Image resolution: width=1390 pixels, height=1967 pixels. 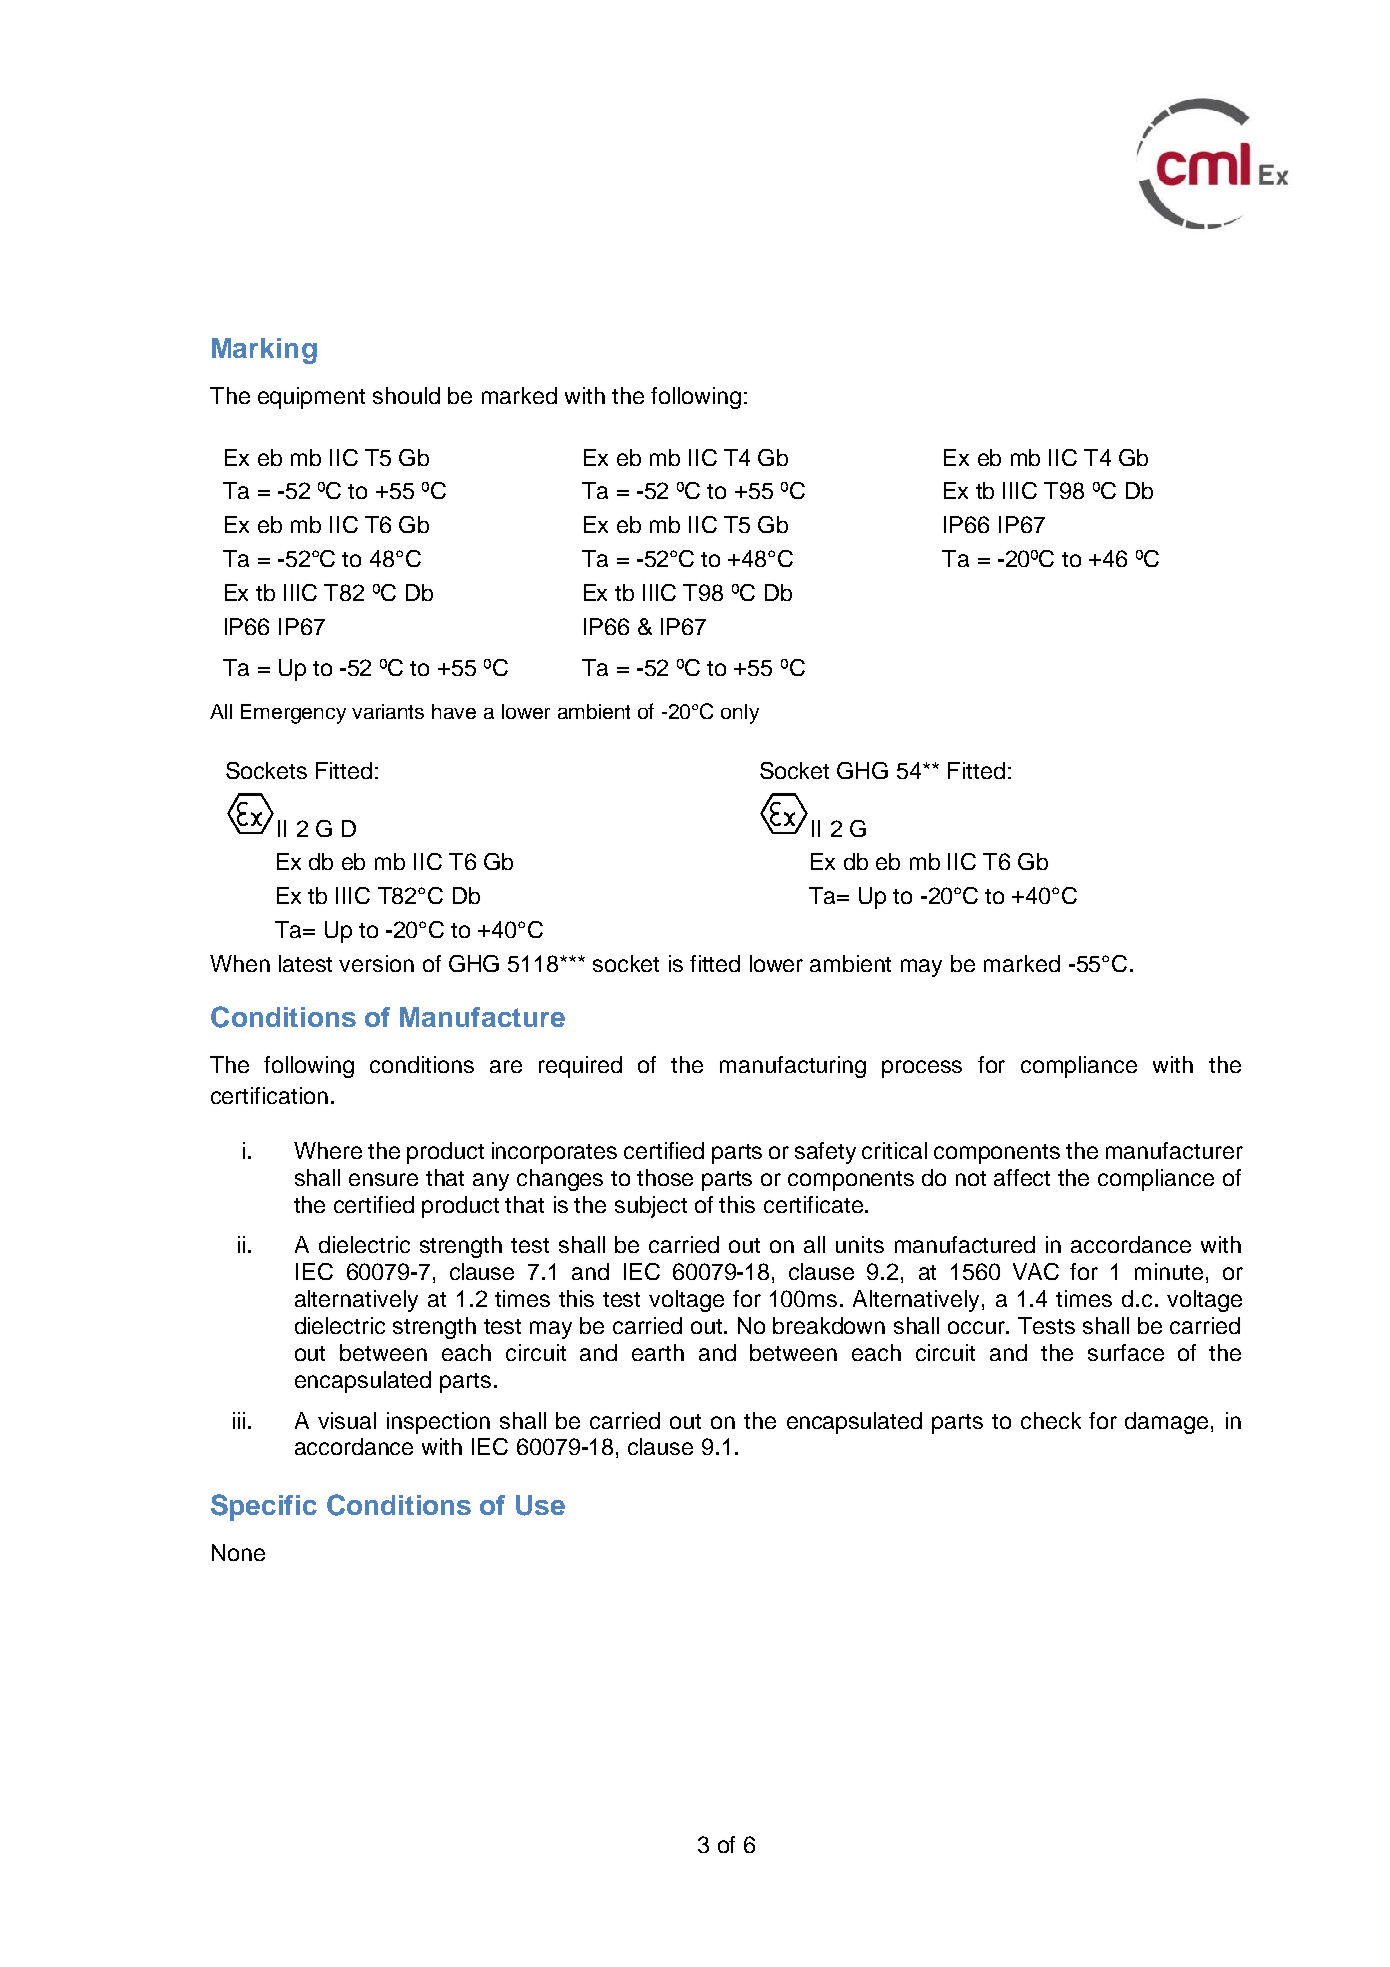 I want to click on check, so click(x=1051, y=1420).
